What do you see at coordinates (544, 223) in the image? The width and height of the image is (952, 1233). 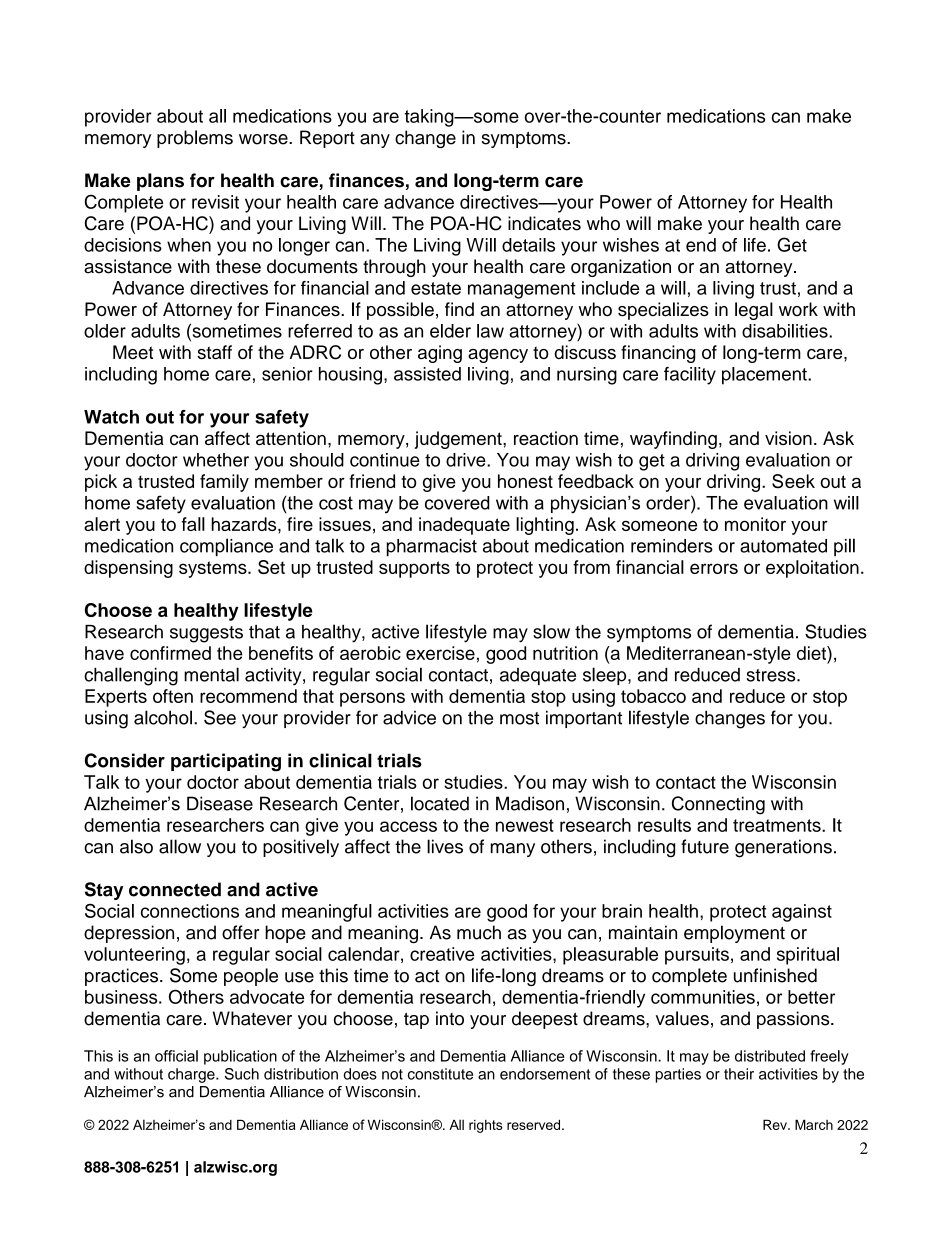 I see `indicates` at bounding box center [544, 223].
